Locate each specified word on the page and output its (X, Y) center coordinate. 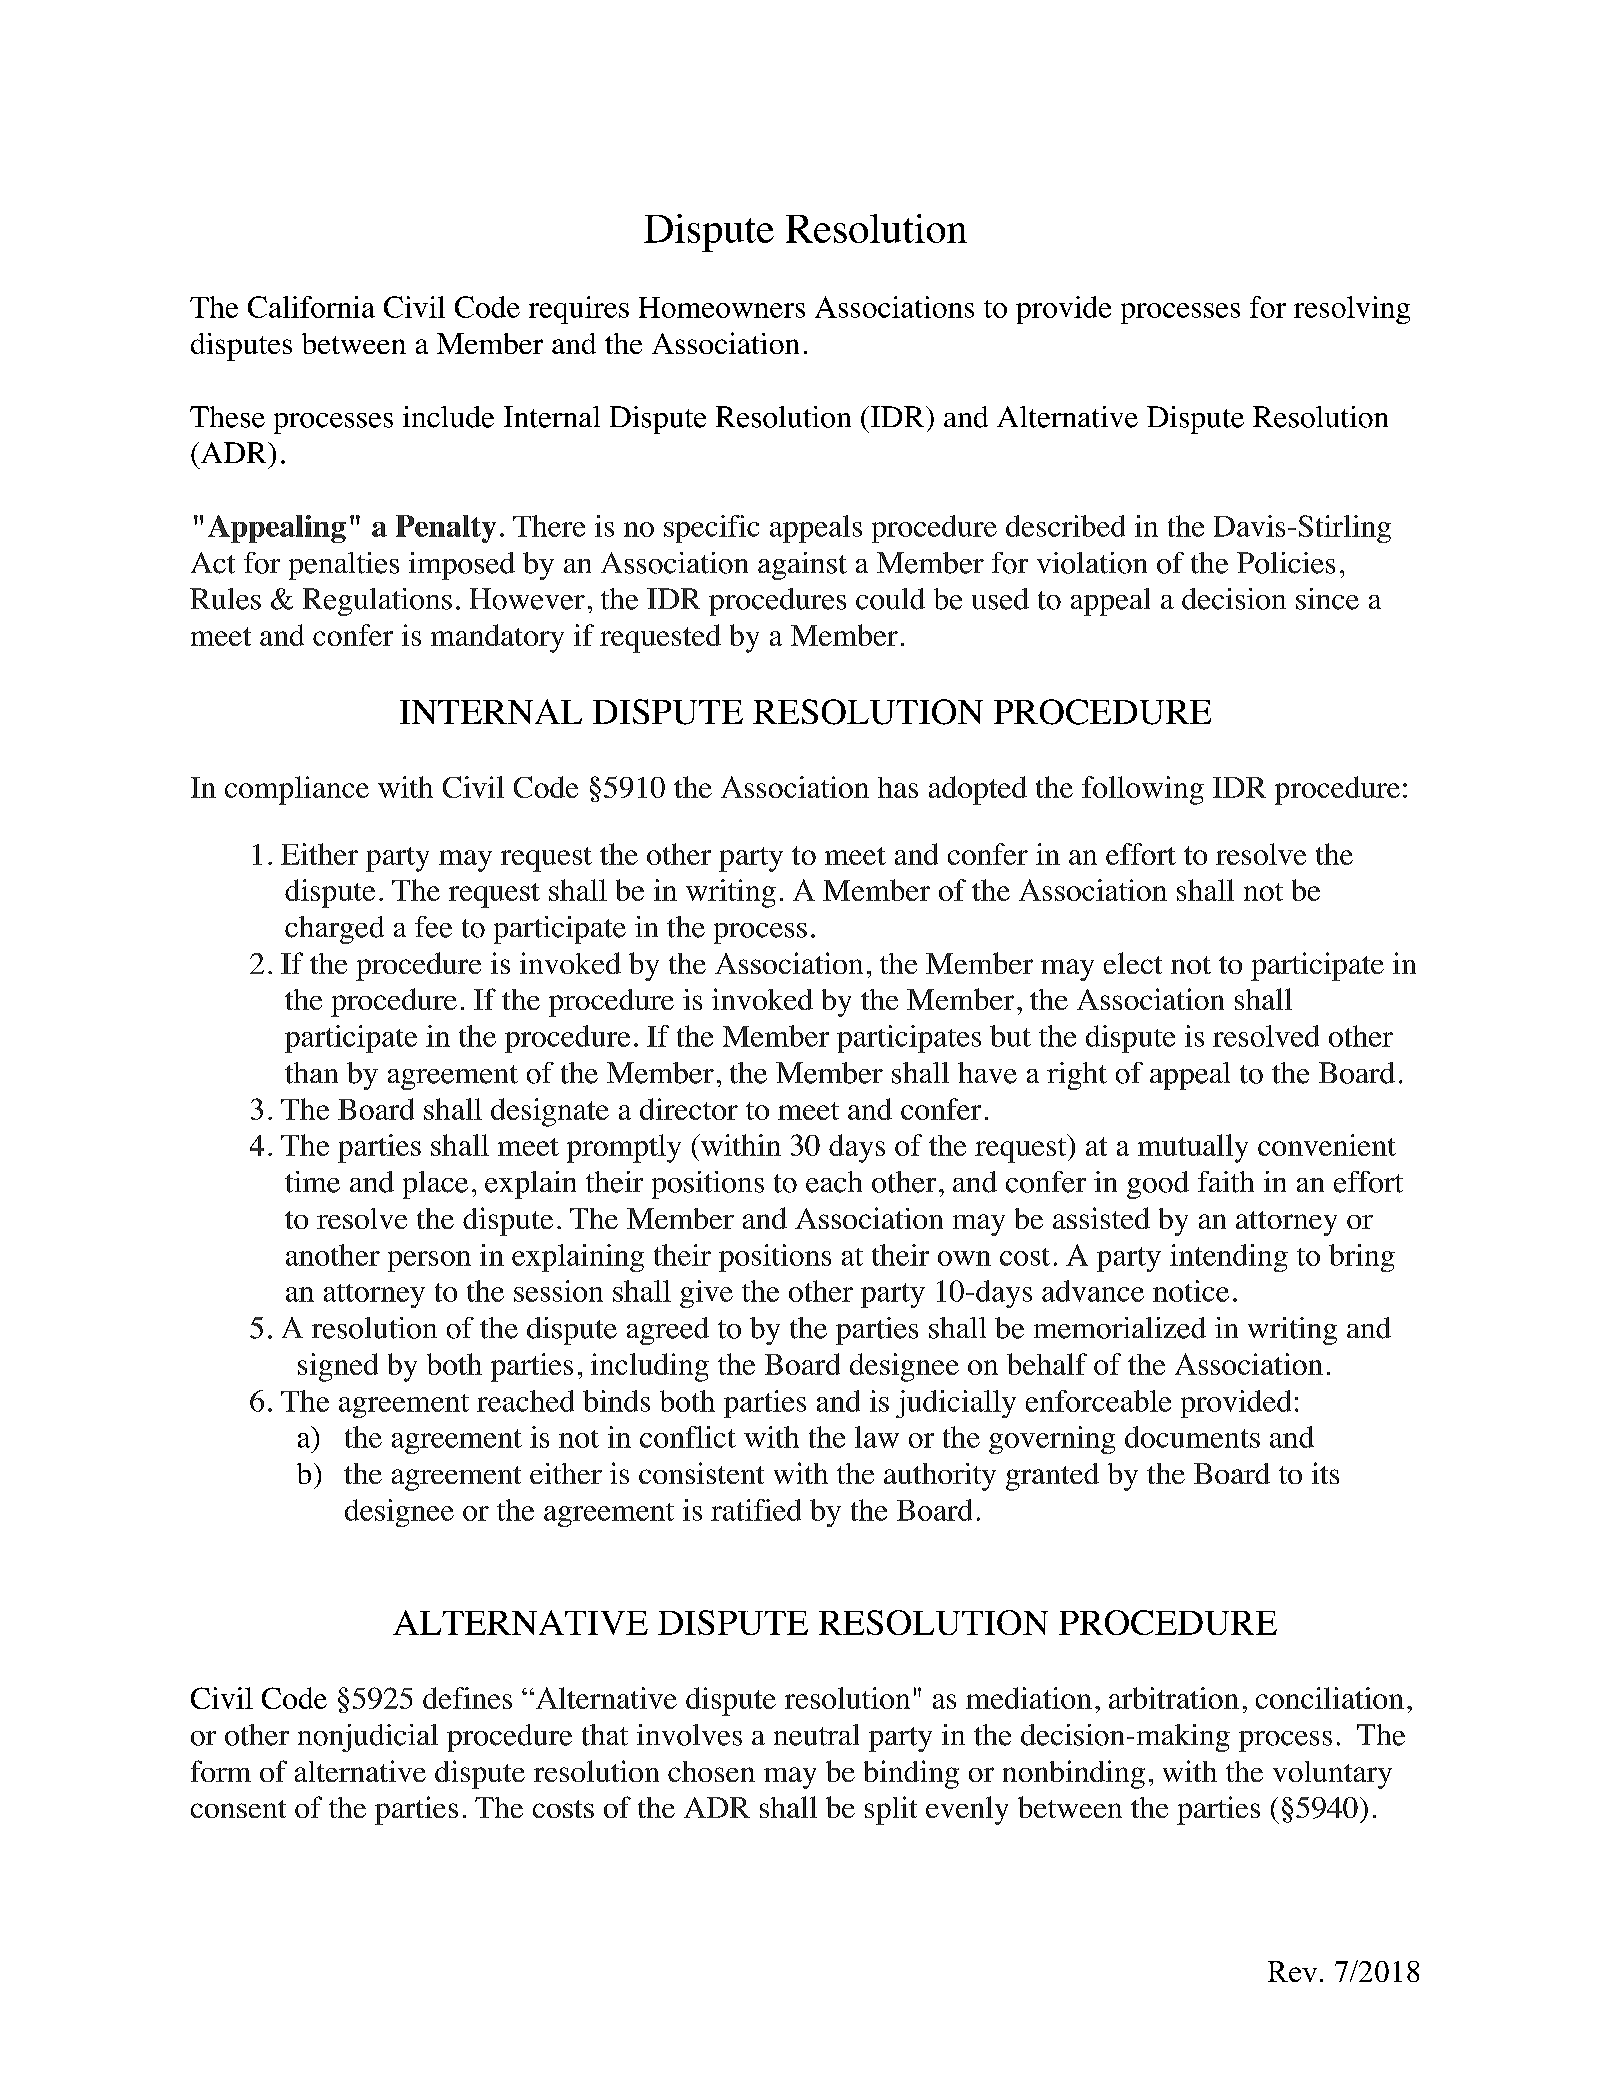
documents (1192, 1437)
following (1143, 790)
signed (338, 1367)
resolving (1352, 310)
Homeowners (722, 307)
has (898, 787)
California (311, 307)
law (877, 1437)
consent (238, 1809)
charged (334, 930)
